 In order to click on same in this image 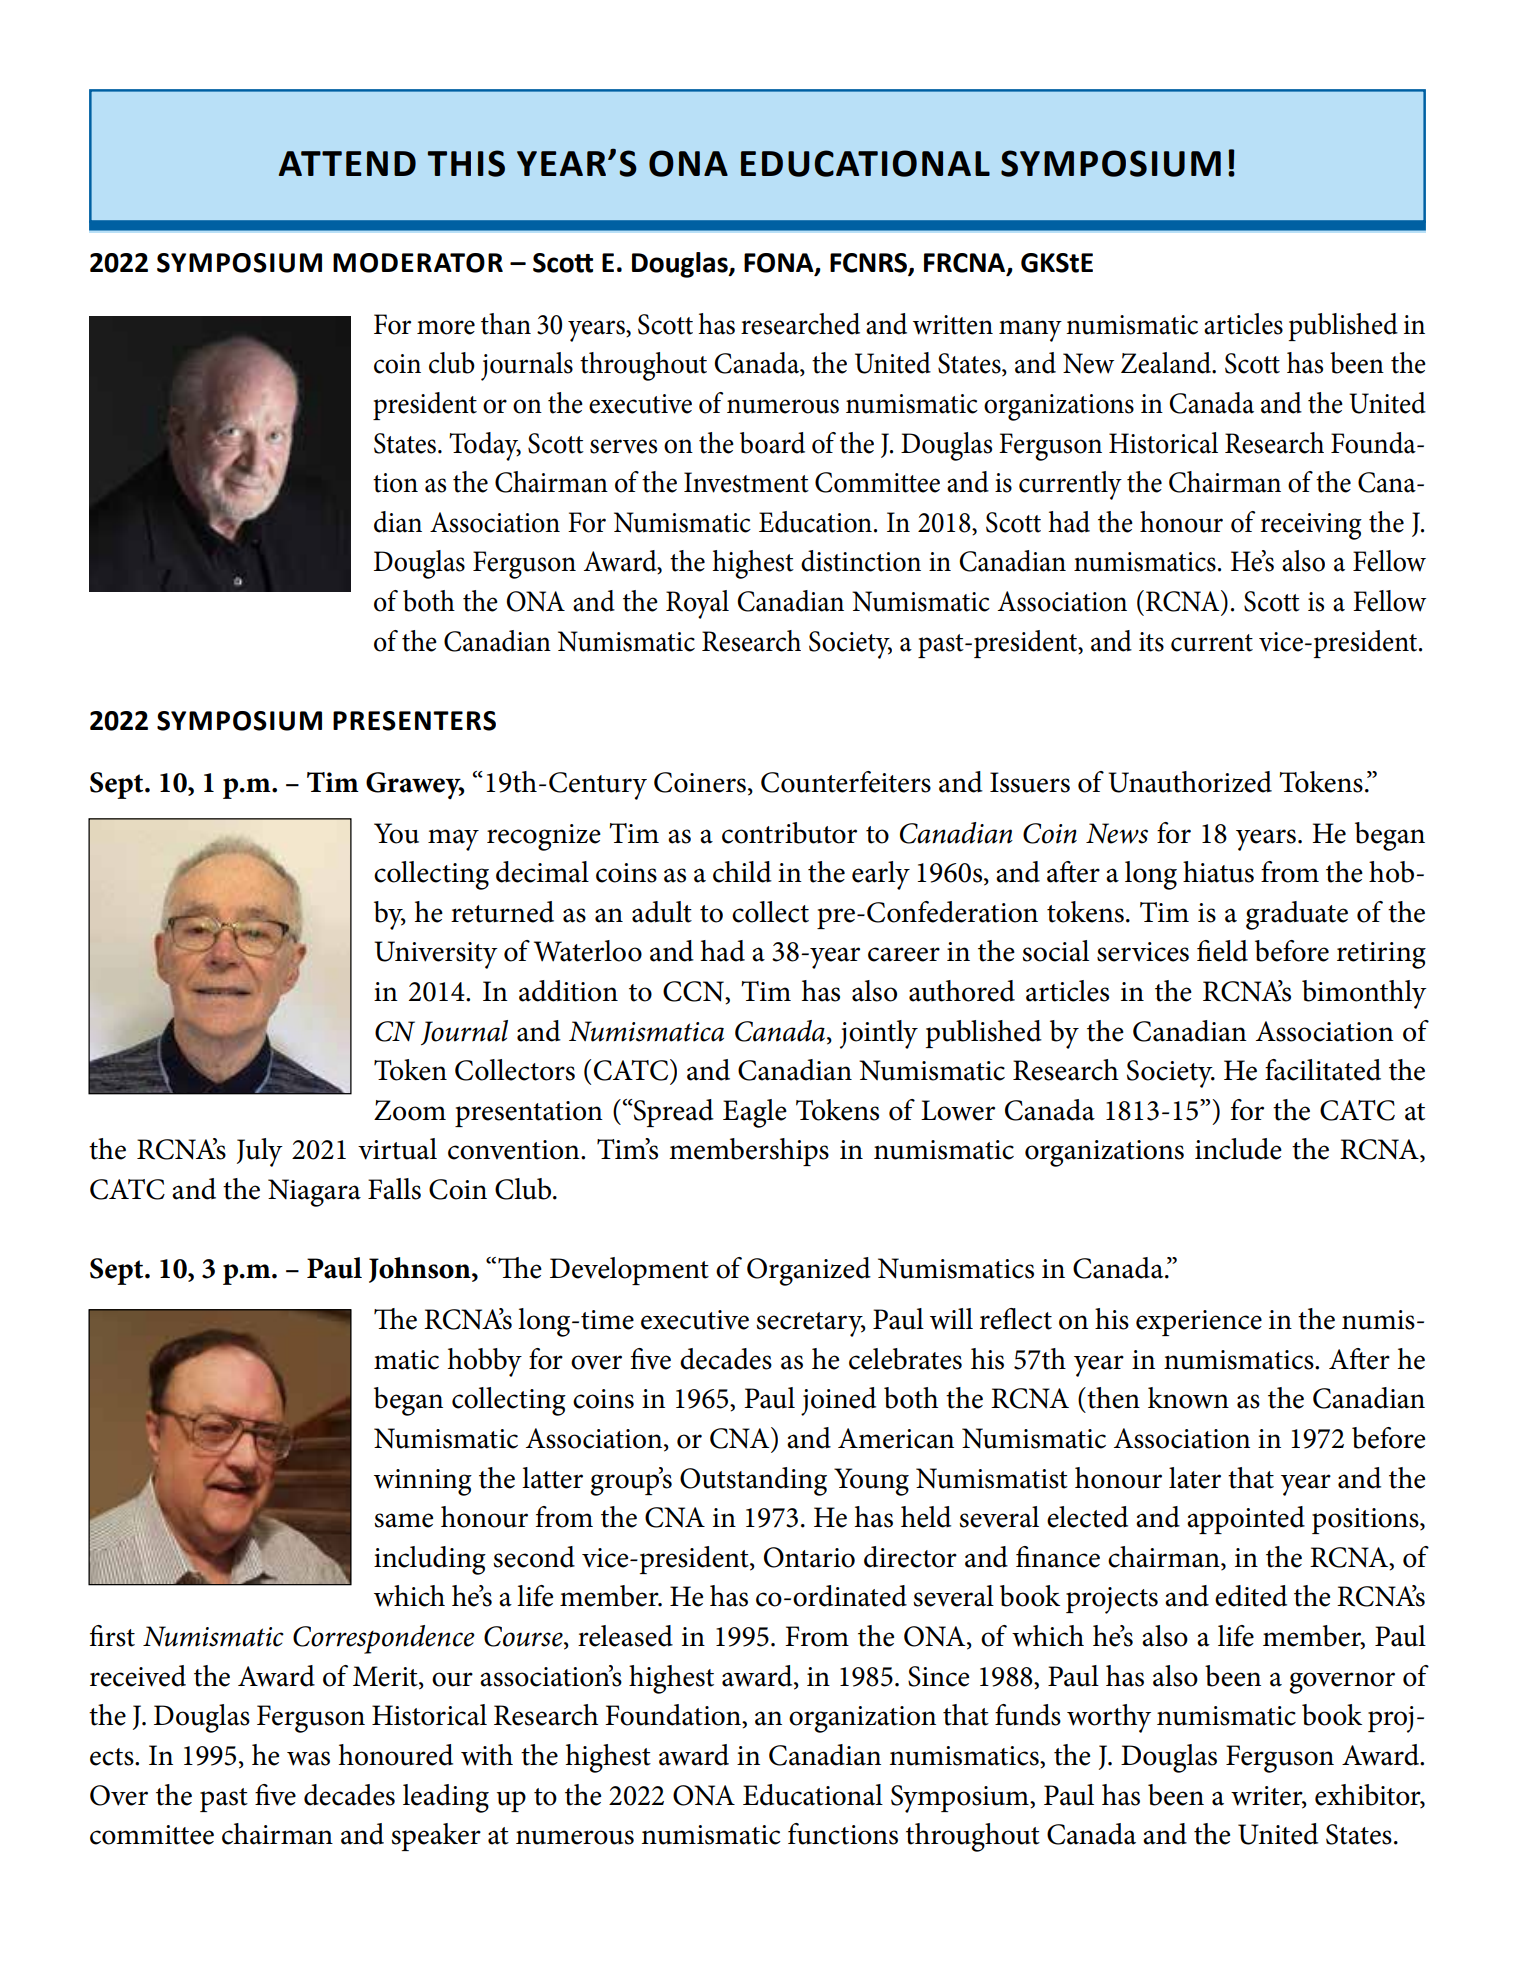, I will do `click(403, 1520)`.
